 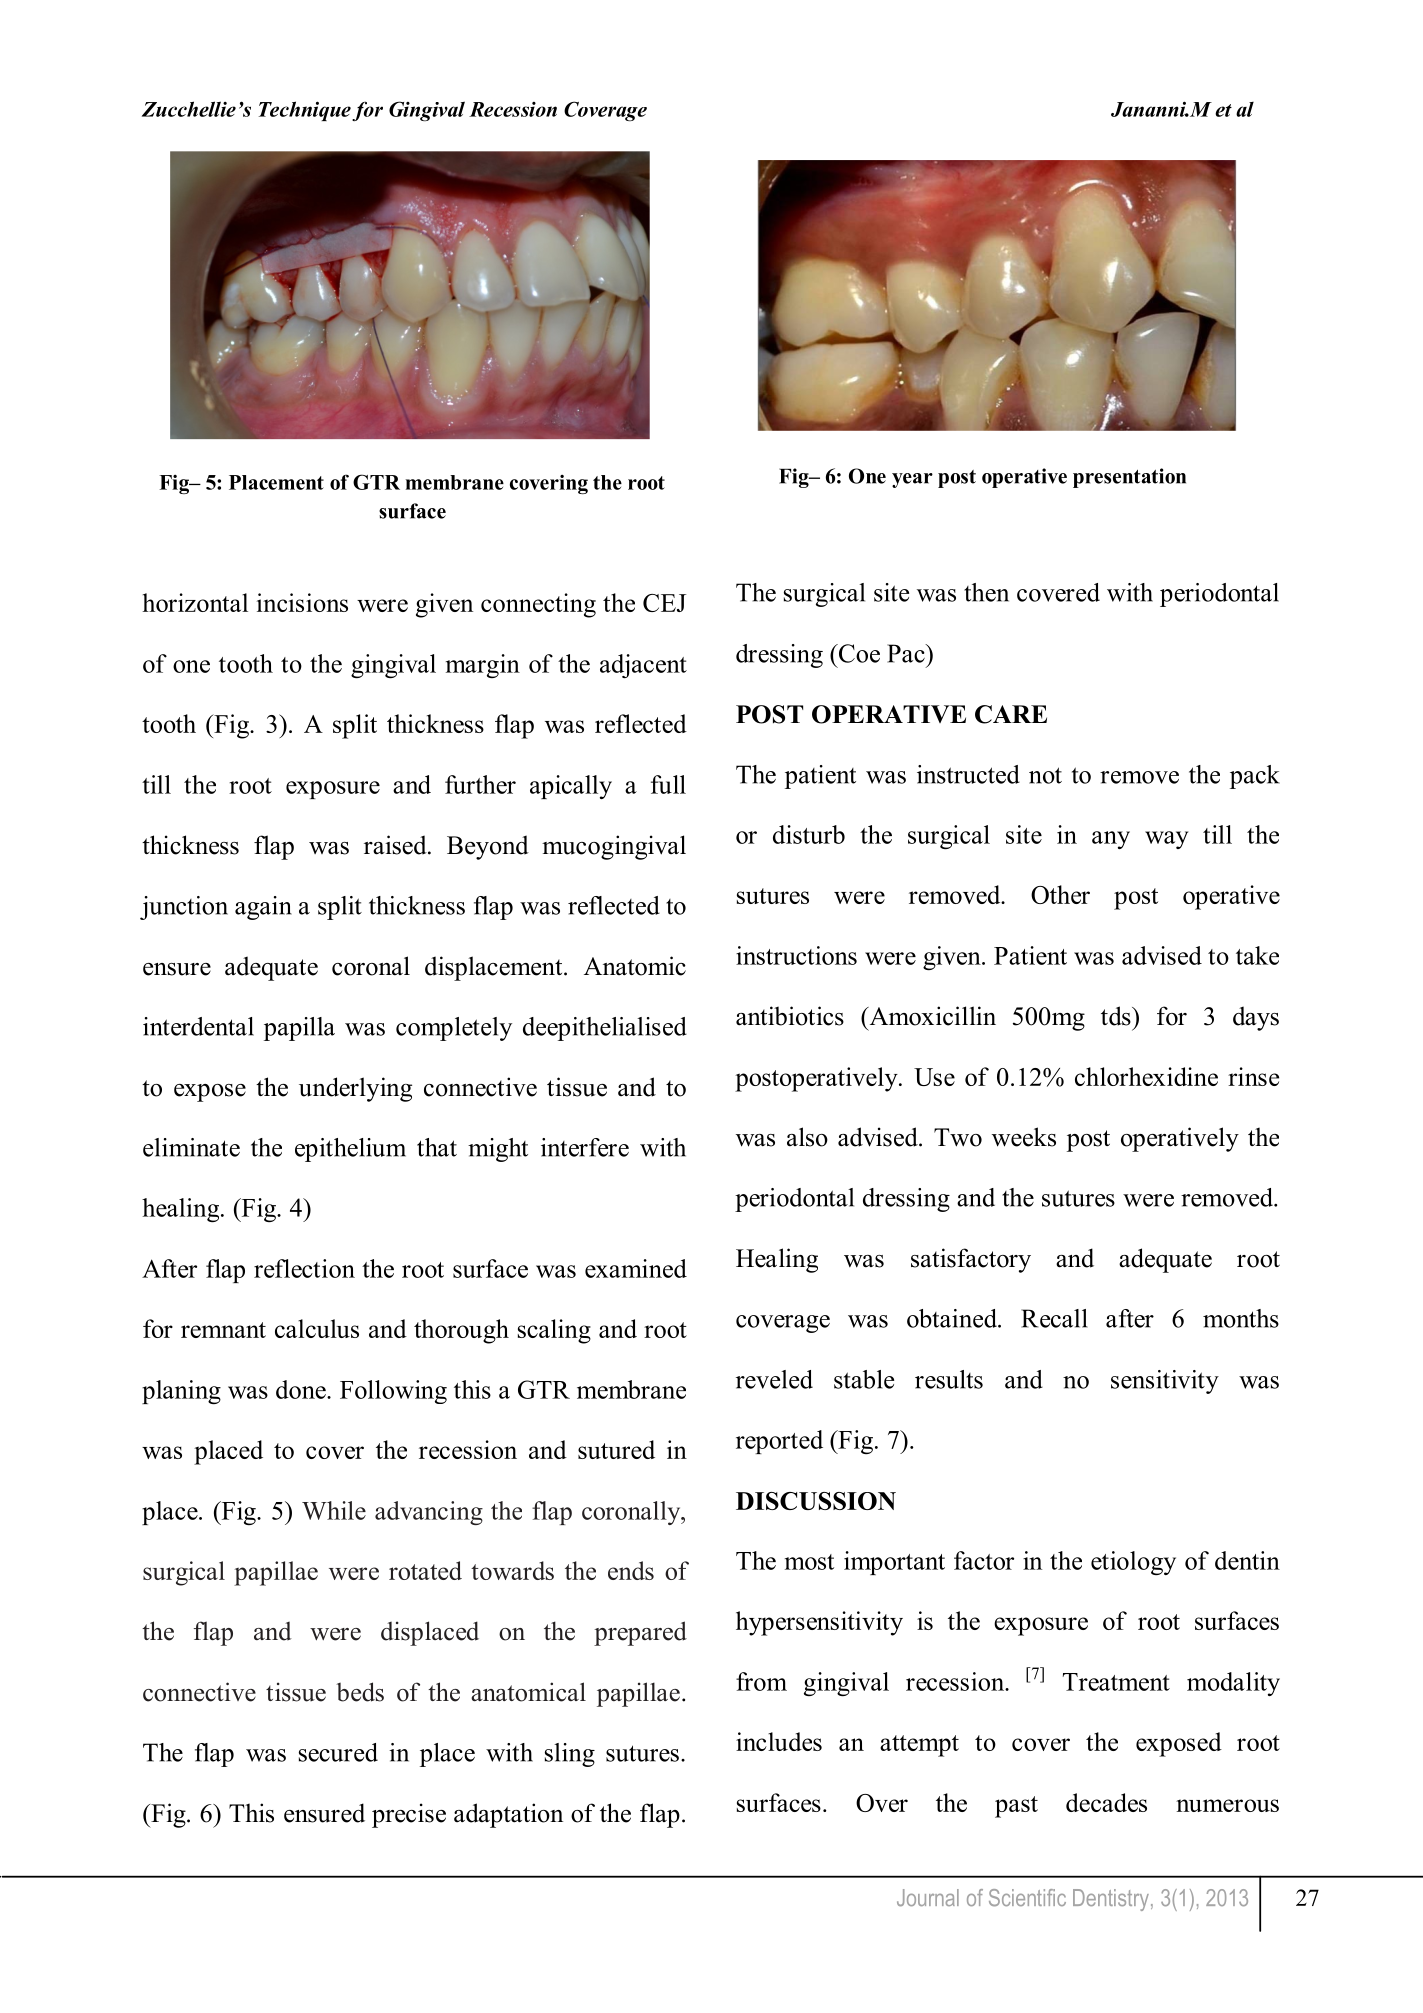 What do you see at coordinates (912, 480) in the page?
I see `year` at bounding box center [912, 480].
